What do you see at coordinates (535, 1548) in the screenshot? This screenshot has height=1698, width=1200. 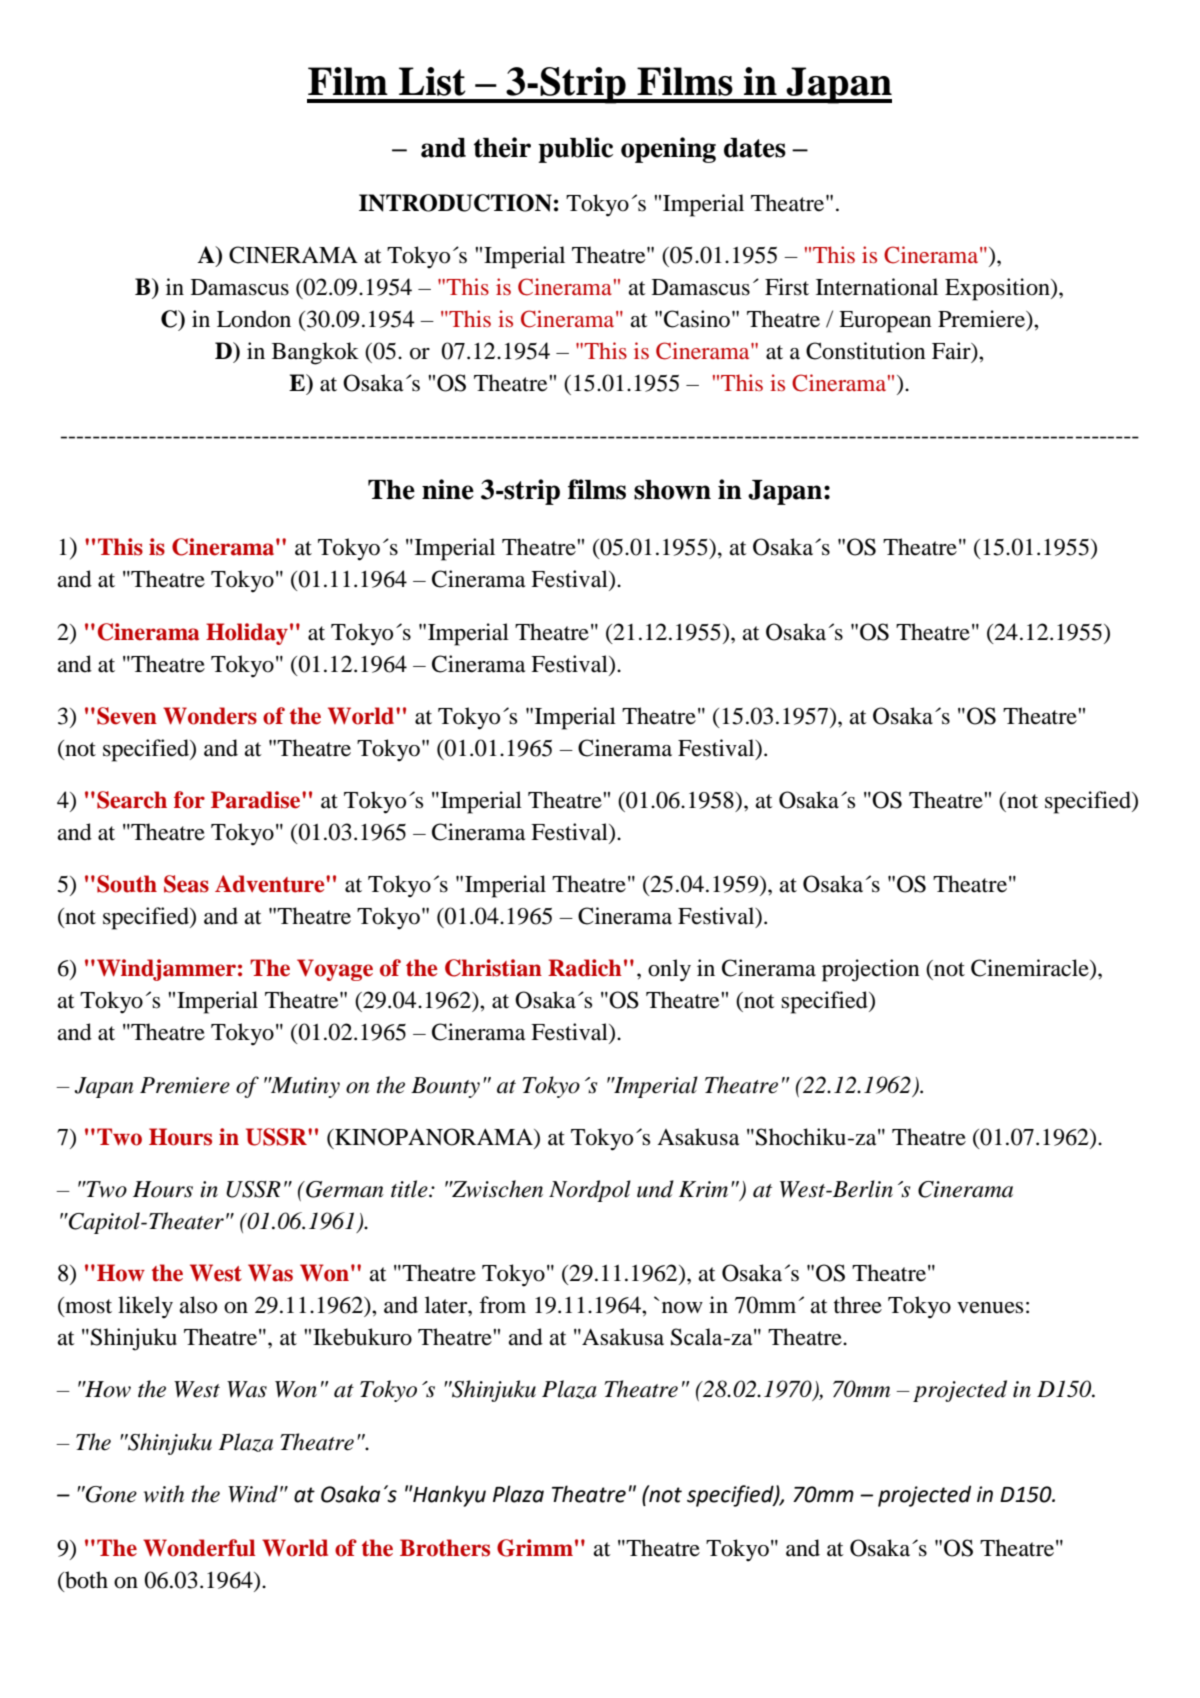 I see `Grimm` at bounding box center [535, 1548].
